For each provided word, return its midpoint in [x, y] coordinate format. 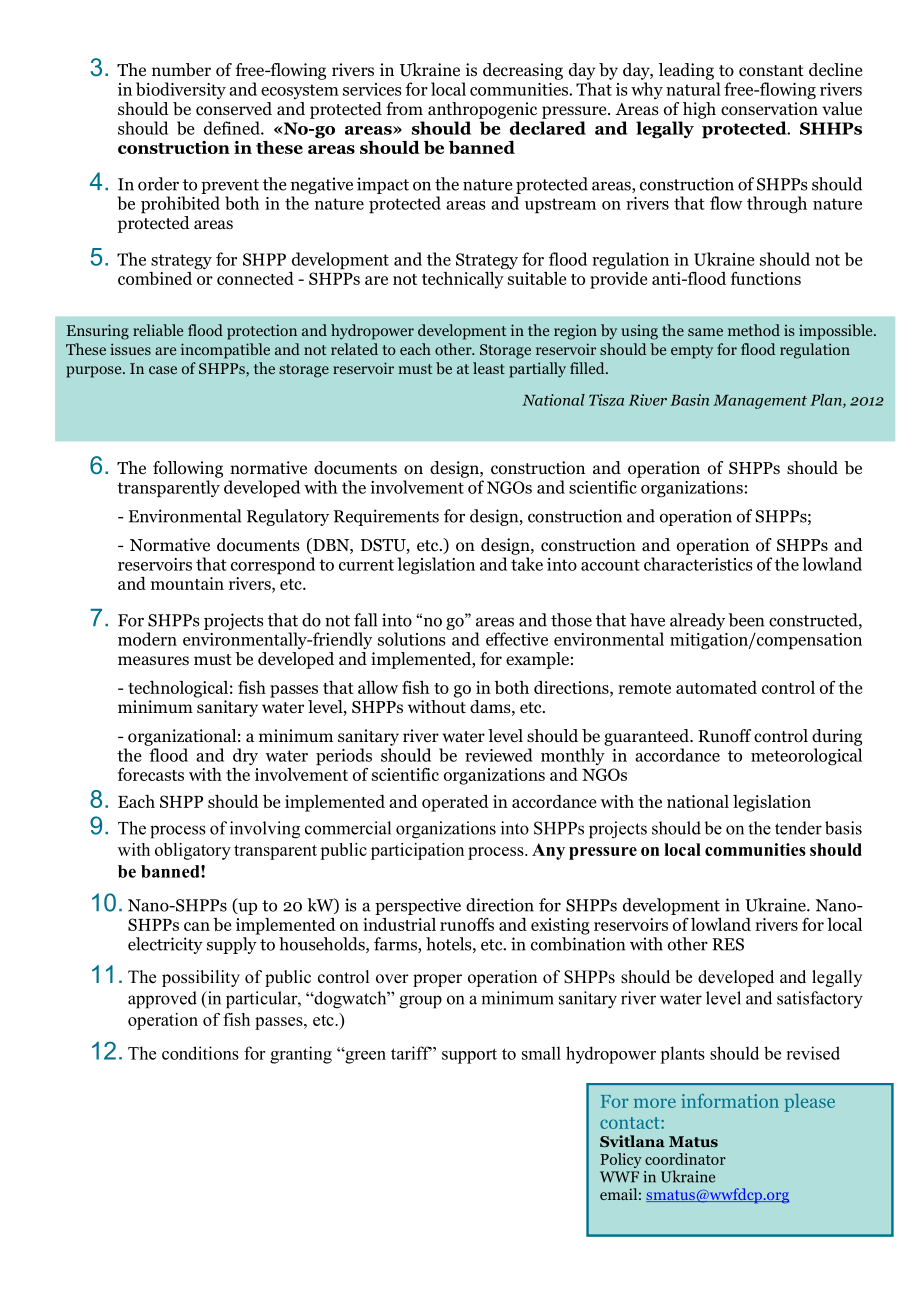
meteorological [806, 757]
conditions [200, 1053]
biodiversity [181, 90]
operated [455, 803]
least [489, 368]
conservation [769, 109]
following [188, 469]
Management [760, 402]
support [469, 1056]
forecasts [151, 774]
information [730, 1101]
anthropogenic [482, 110]
